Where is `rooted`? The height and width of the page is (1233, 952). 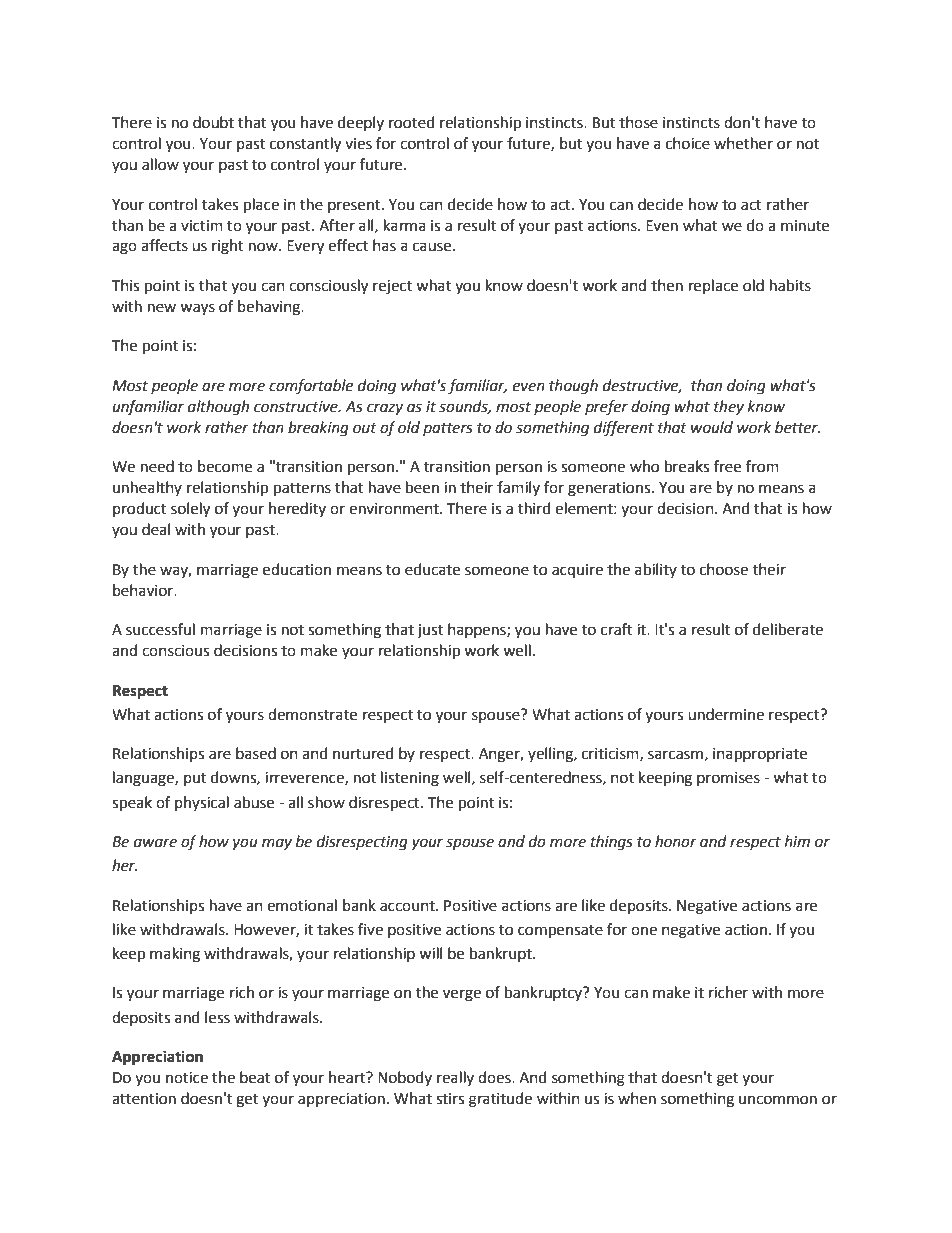
rooted is located at coordinates (412, 122).
